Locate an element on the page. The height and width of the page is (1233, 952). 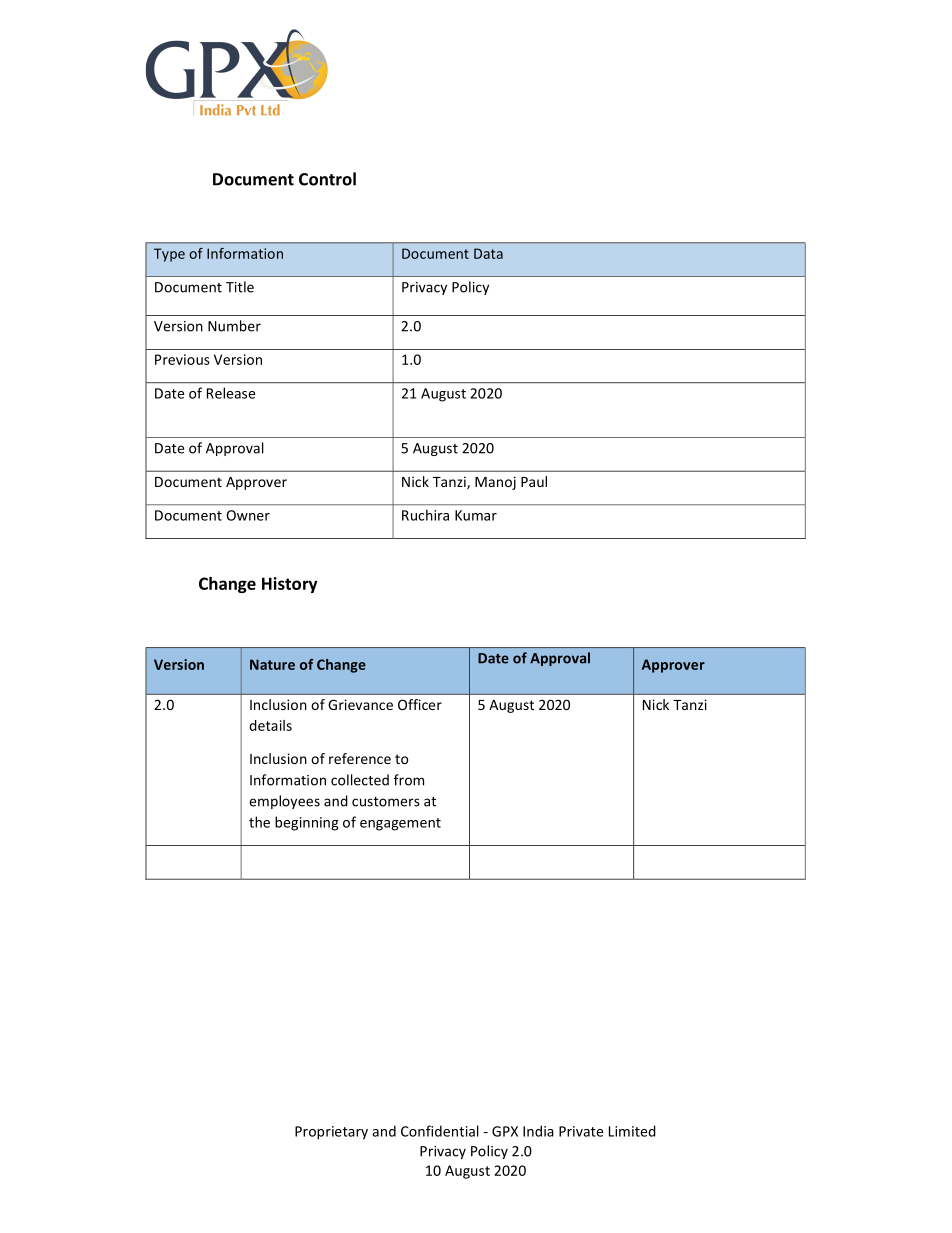
customers is located at coordinates (386, 802).
